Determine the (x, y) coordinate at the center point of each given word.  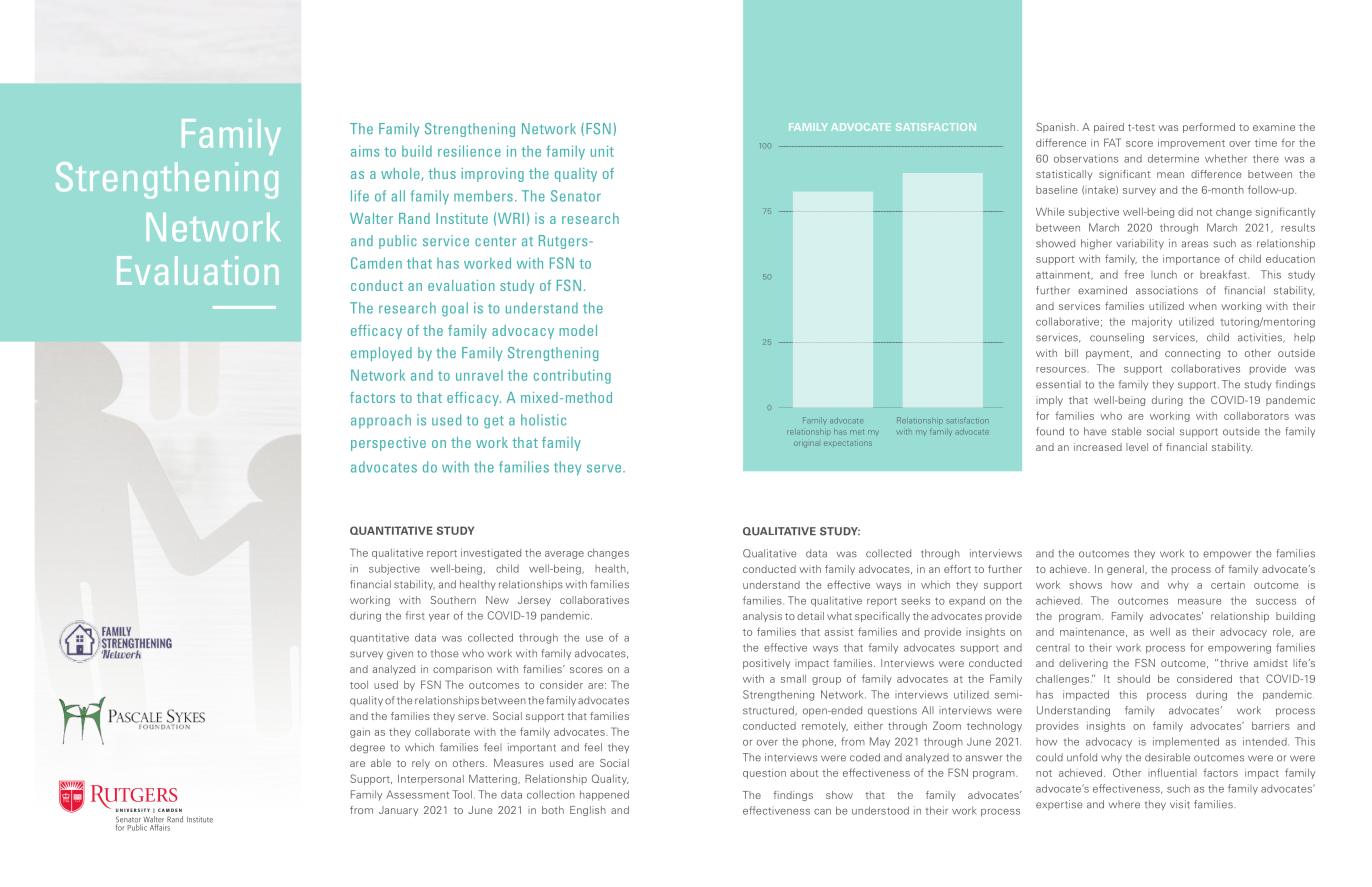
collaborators (1256, 416)
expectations (848, 443)
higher (1096, 244)
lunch (1164, 274)
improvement (1191, 143)
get (494, 422)
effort (957, 569)
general (1126, 570)
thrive (1234, 663)
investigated (491, 553)
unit (602, 151)
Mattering (494, 779)
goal (455, 309)
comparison (462, 670)
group (826, 681)
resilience (469, 151)
